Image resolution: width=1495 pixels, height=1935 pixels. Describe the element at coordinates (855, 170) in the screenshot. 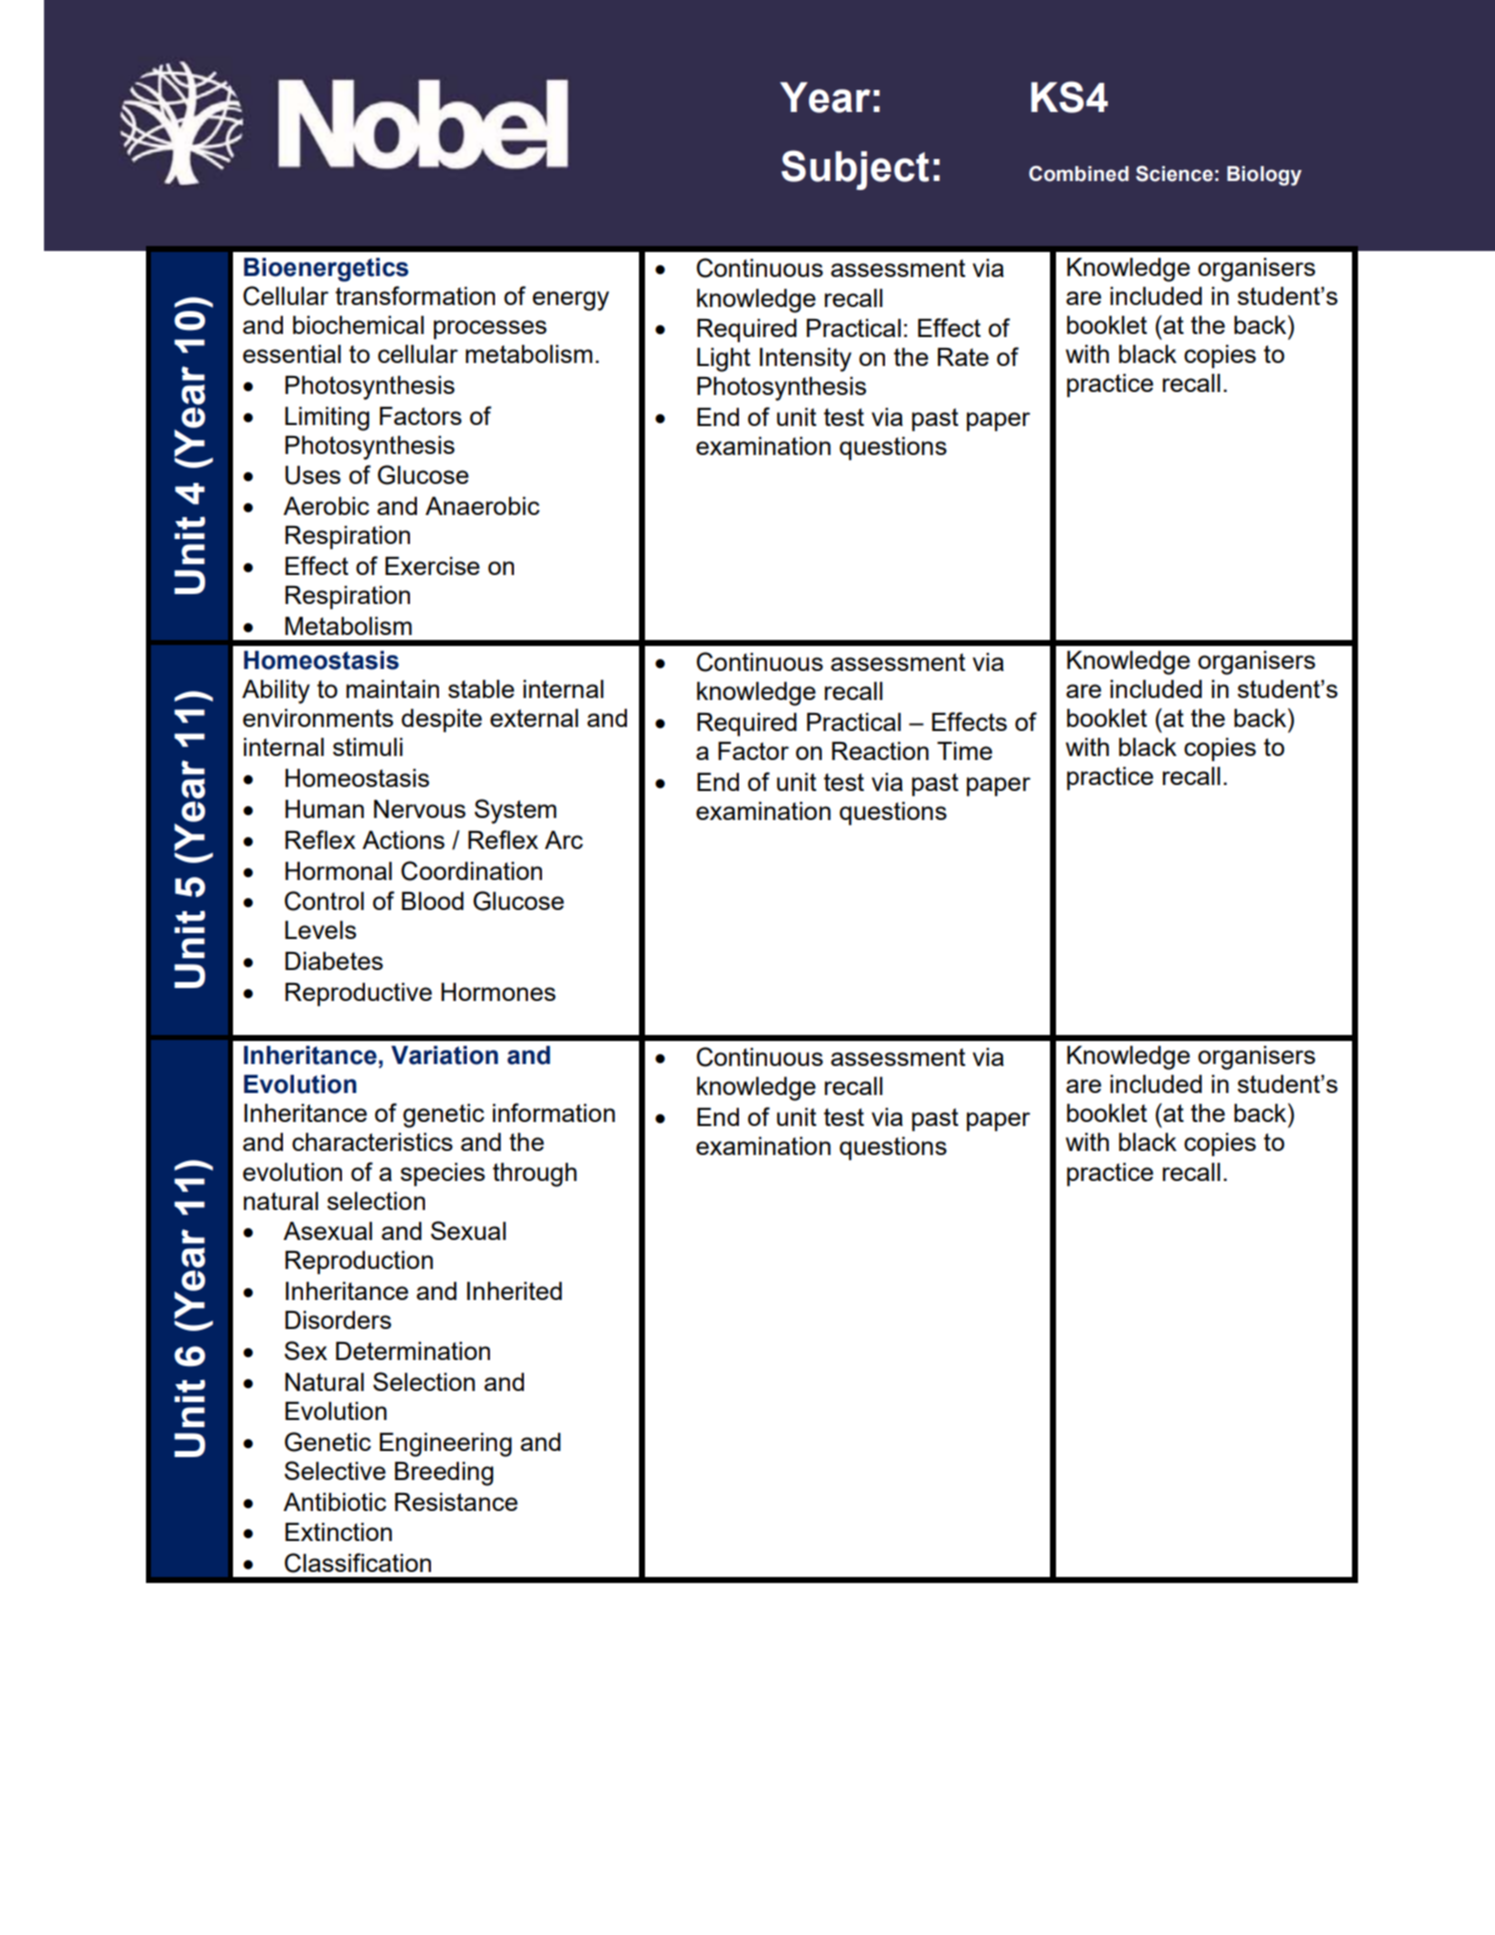

I see `Subject` at that location.
